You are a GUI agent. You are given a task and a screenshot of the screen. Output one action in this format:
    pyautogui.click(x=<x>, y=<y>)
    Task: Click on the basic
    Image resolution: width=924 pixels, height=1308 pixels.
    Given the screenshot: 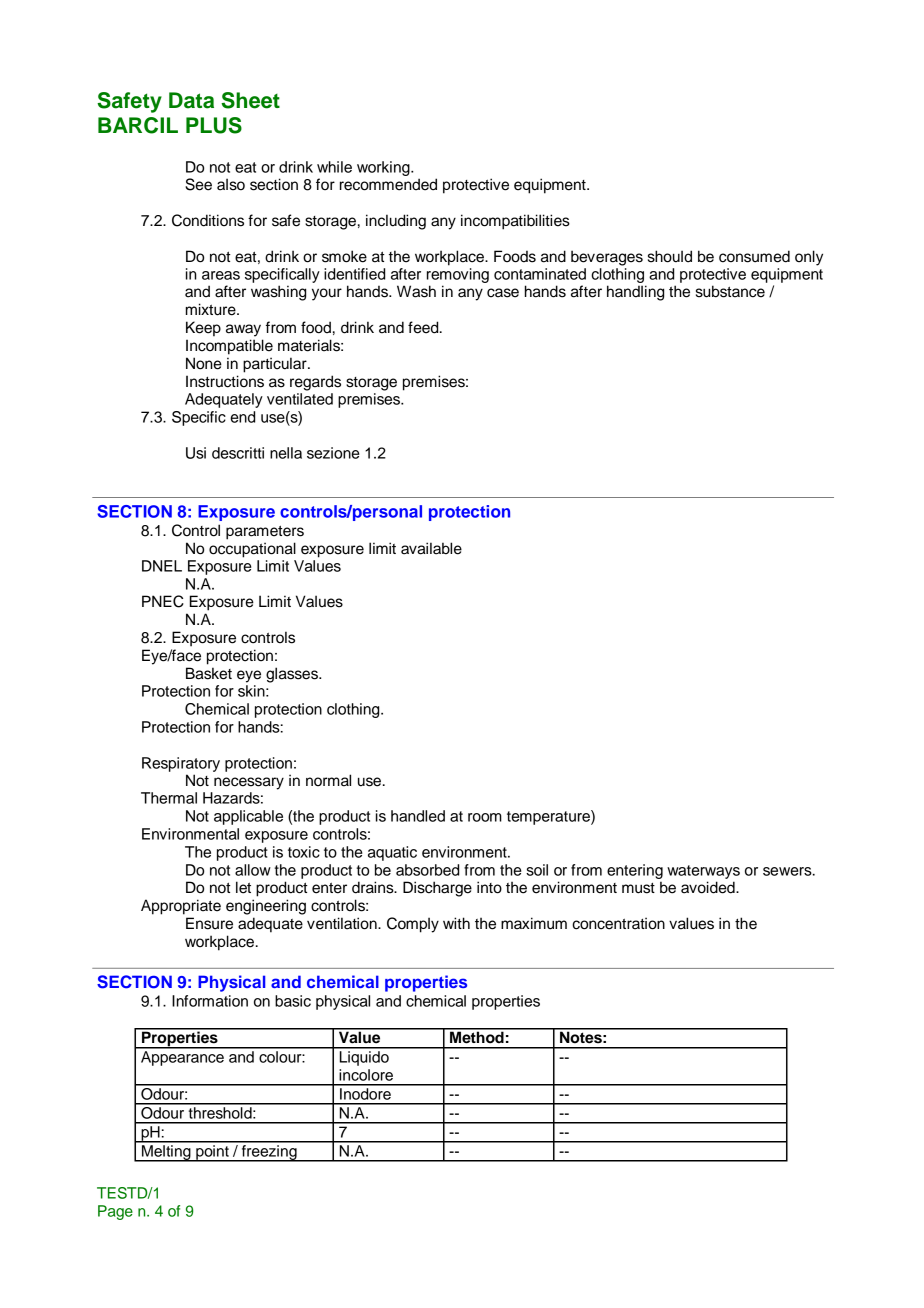 What is the action you would take?
    pyautogui.click(x=293, y=1001)
